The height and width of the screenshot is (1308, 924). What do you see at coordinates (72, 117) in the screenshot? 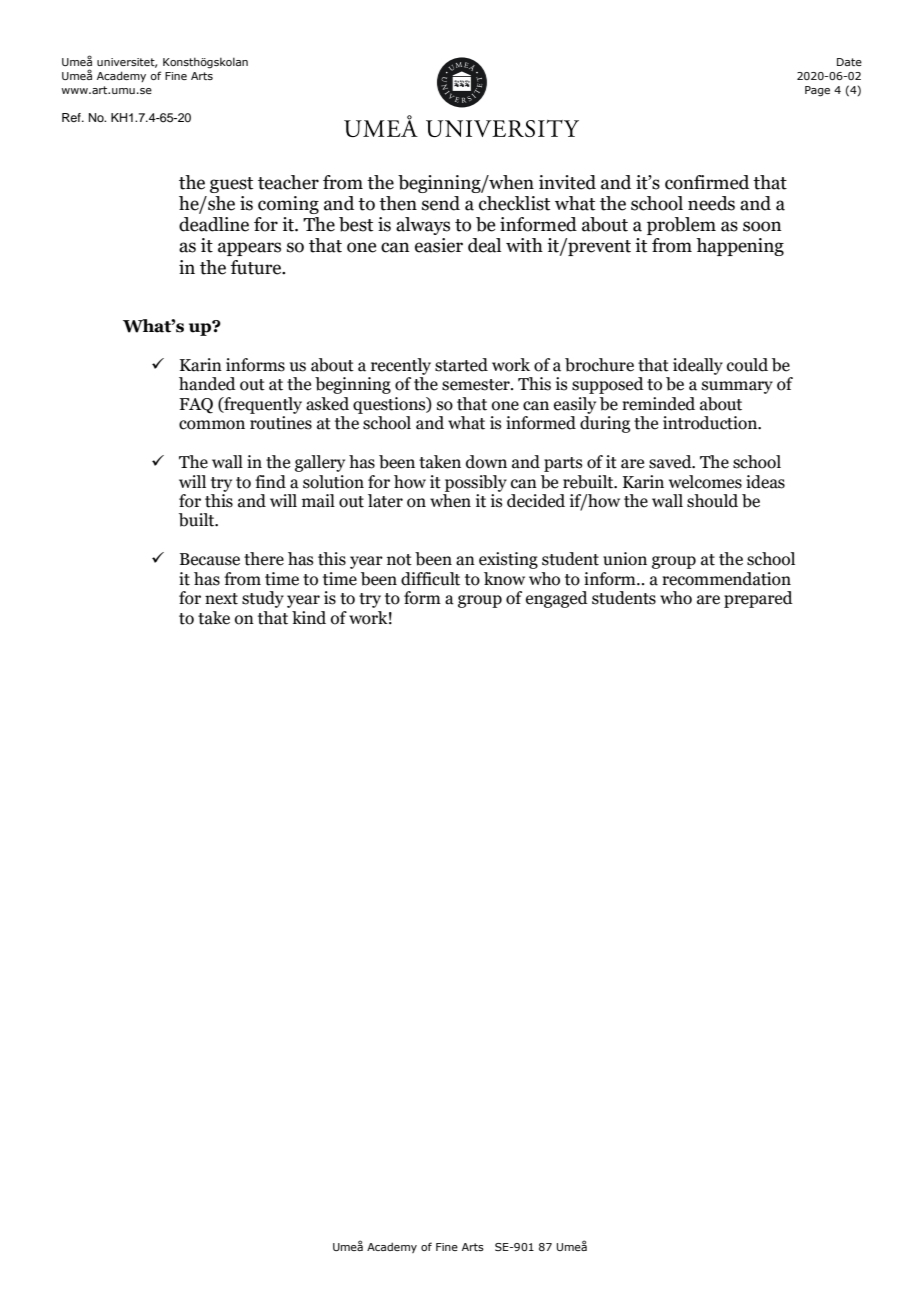
I see `Ref` at bounding box center [72, 117].
